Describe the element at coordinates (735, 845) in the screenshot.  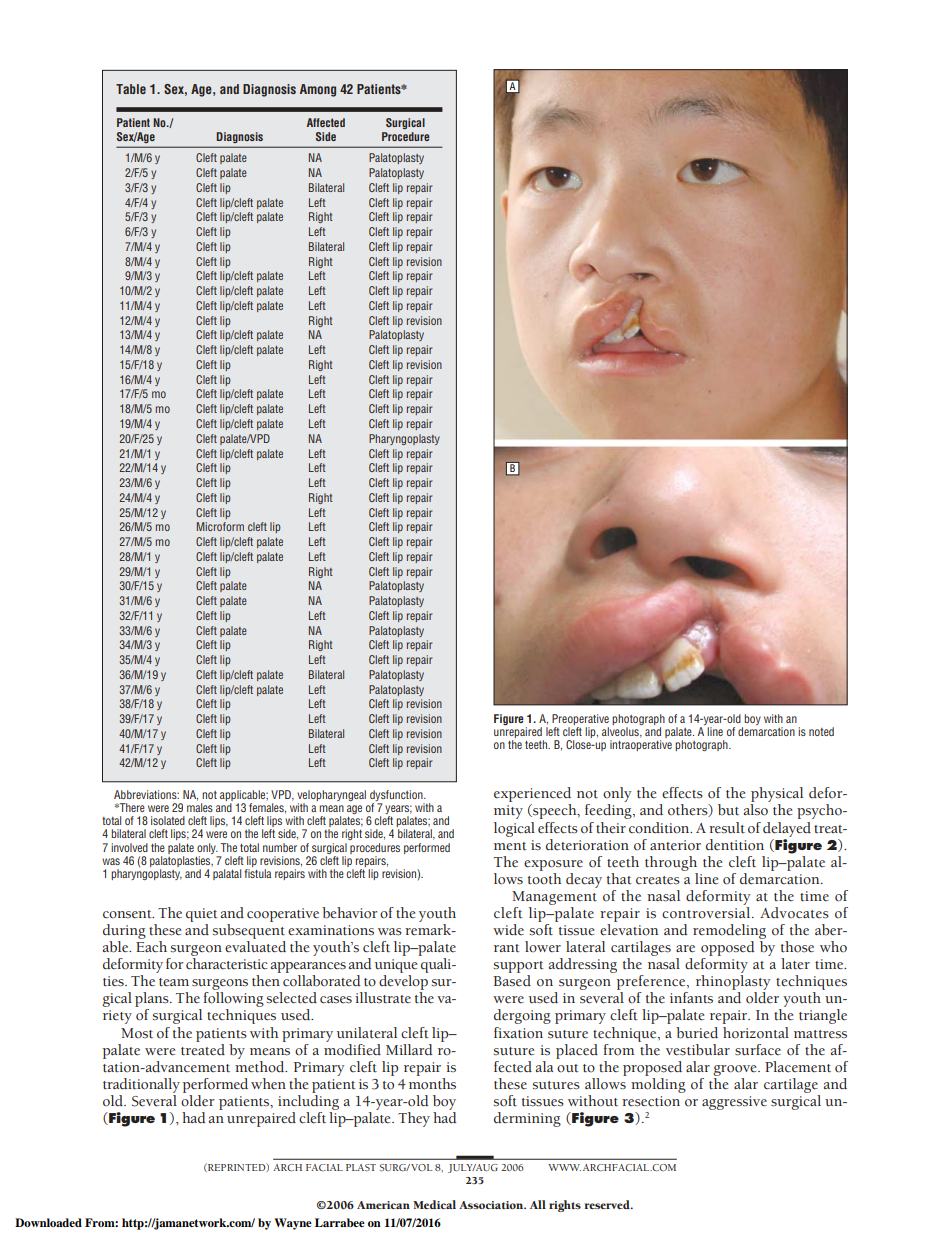
I see `dentition` at that location.
